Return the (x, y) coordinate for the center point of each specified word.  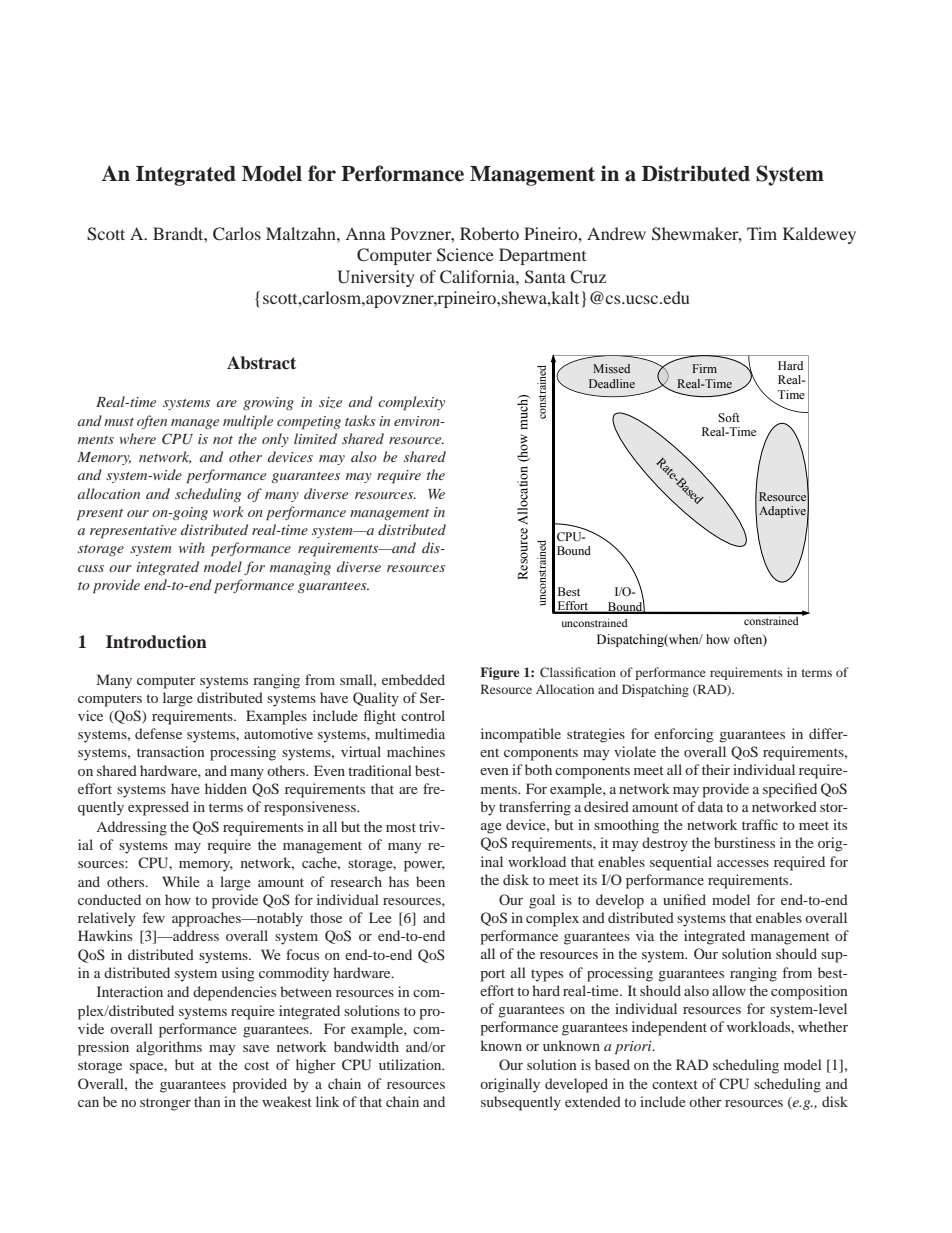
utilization (411, 1064)
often (152, 422)
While (181, 881)
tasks (360, 420)
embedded (413, 679)
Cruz (588, 277)
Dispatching (655, 690)
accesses (743, 863)
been (430, 881)
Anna (365, 234)
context (675, 1084)
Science (465, 255)
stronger (165, 1104)
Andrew (616, 233)
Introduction (156, 642)
